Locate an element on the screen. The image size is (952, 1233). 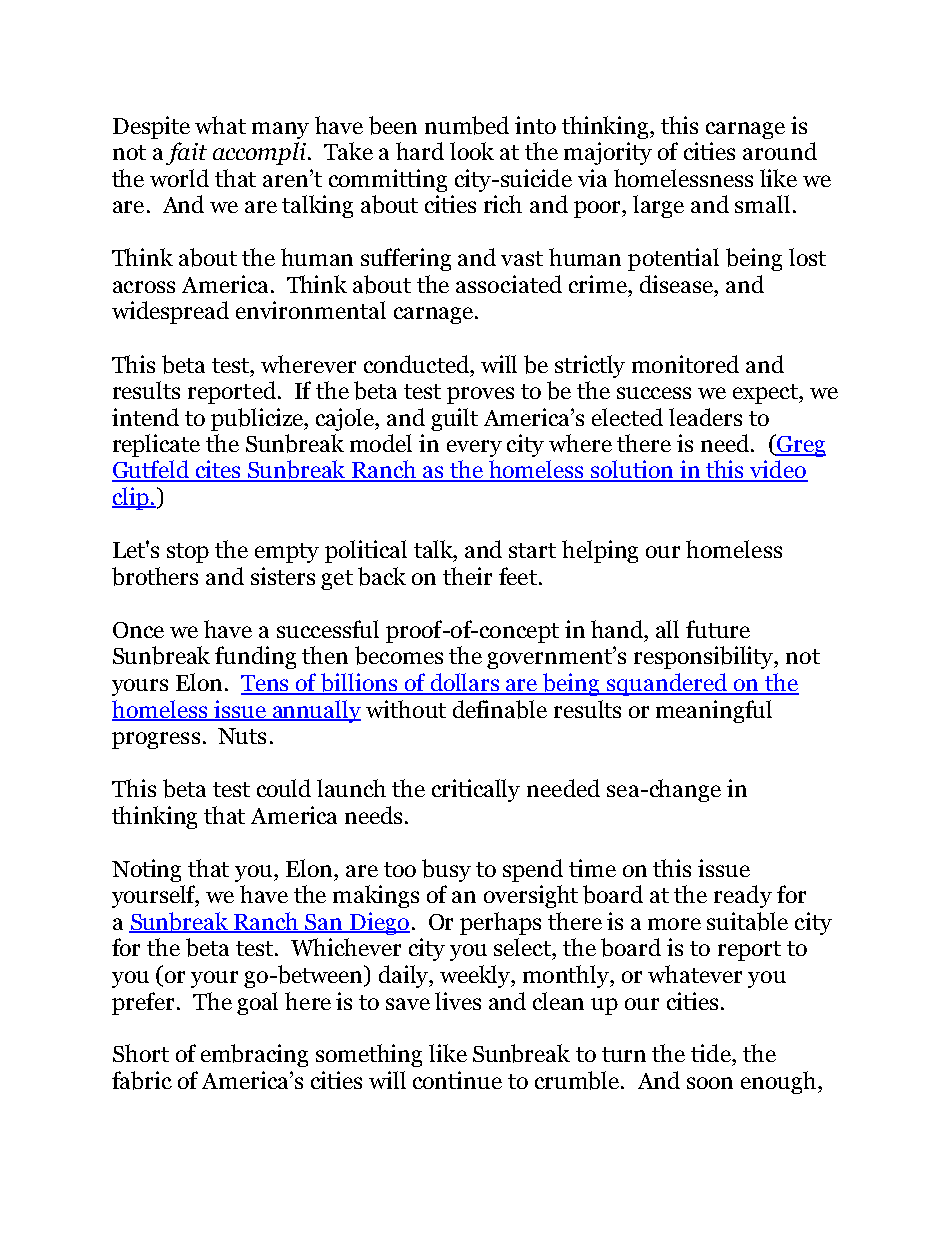
leaders is located at coordinates (705, 417).
